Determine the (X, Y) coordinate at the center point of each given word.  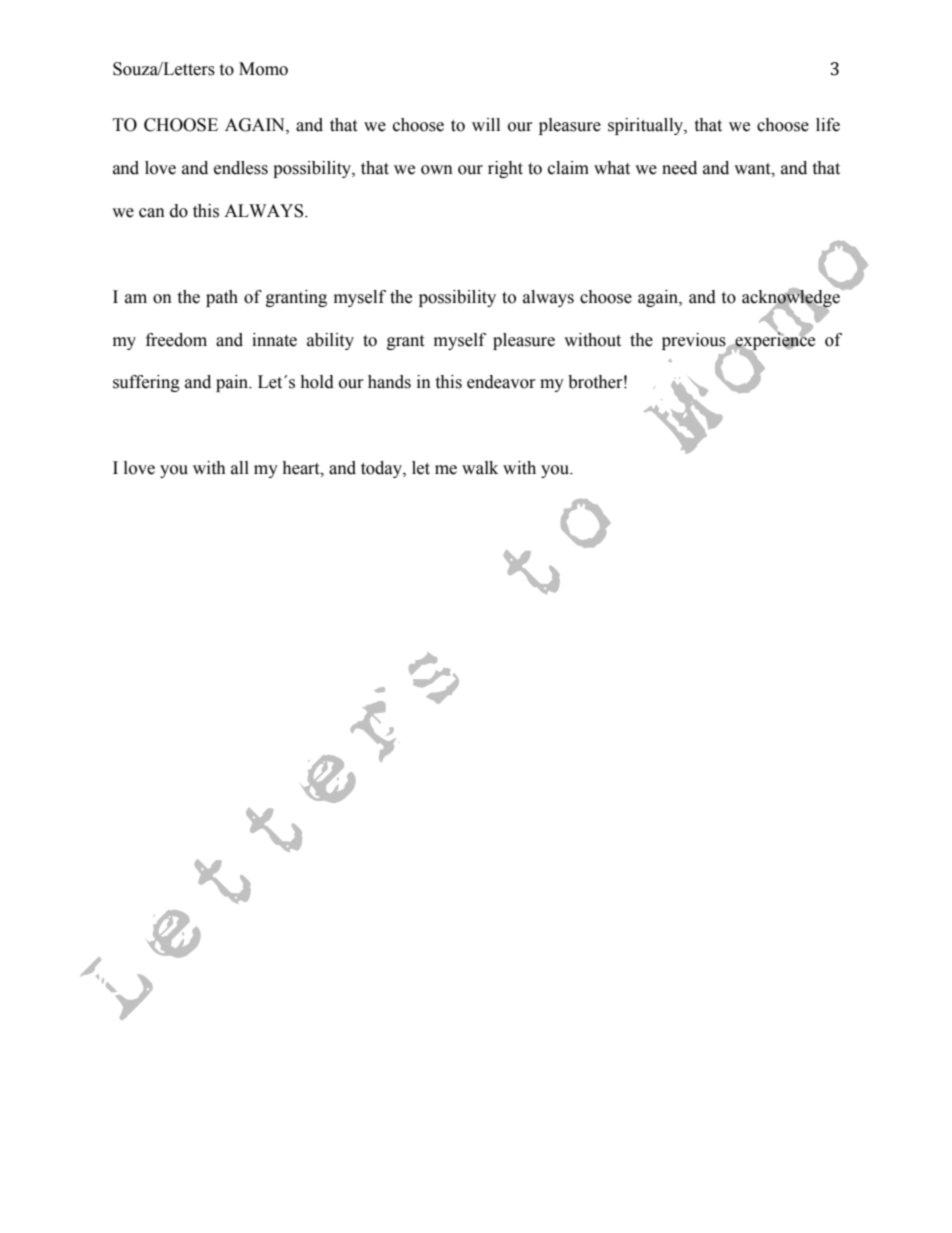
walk (480, 468)
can (152, 213)
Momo (263, 69)
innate (274, 340)
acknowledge (792, 298)
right (505, 169)
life (828, 125)
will (486, 124)
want (753, 169)
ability (330, 341)
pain (233, 383)
